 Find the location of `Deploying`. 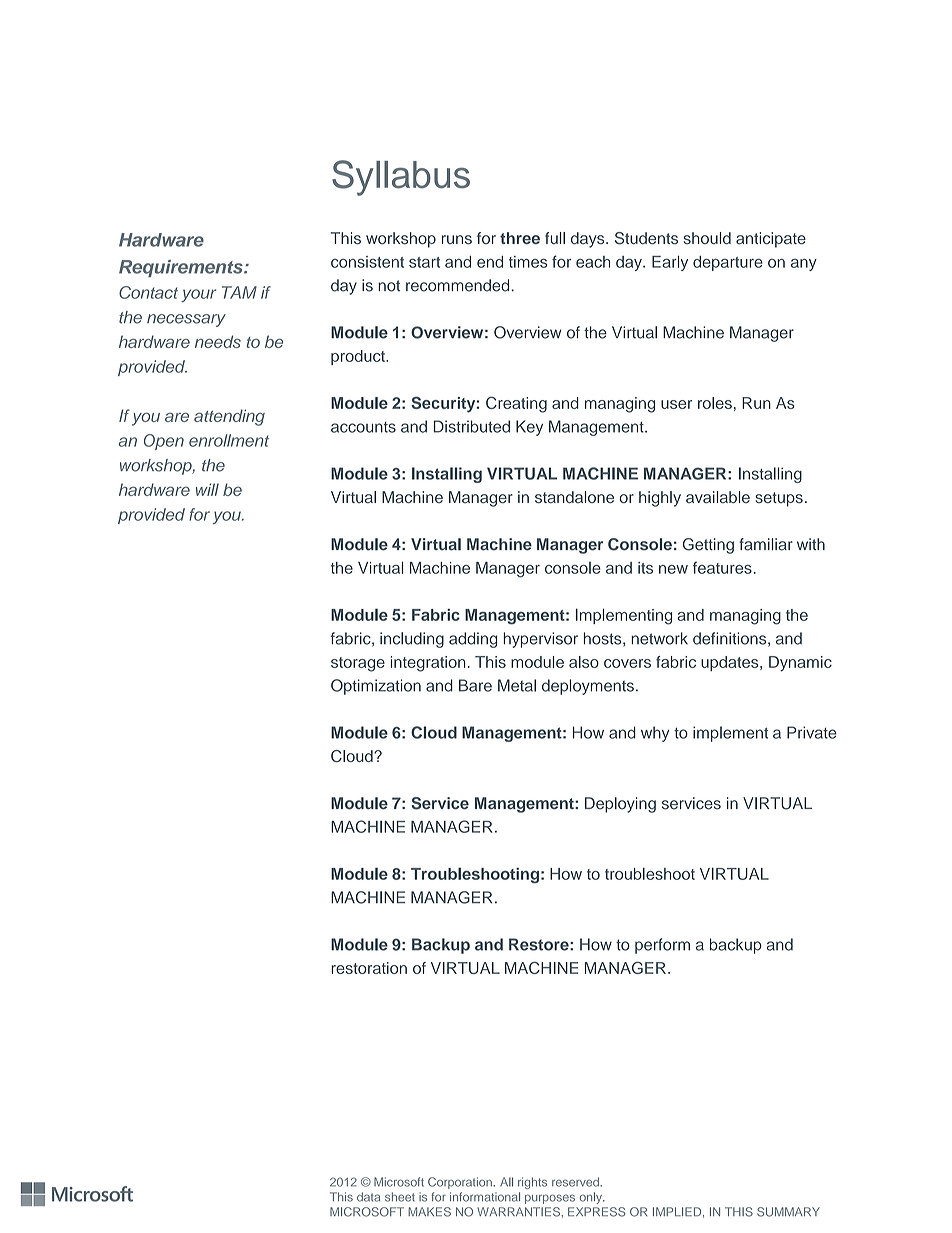

Deploying is located at coordinates (620, 805).
